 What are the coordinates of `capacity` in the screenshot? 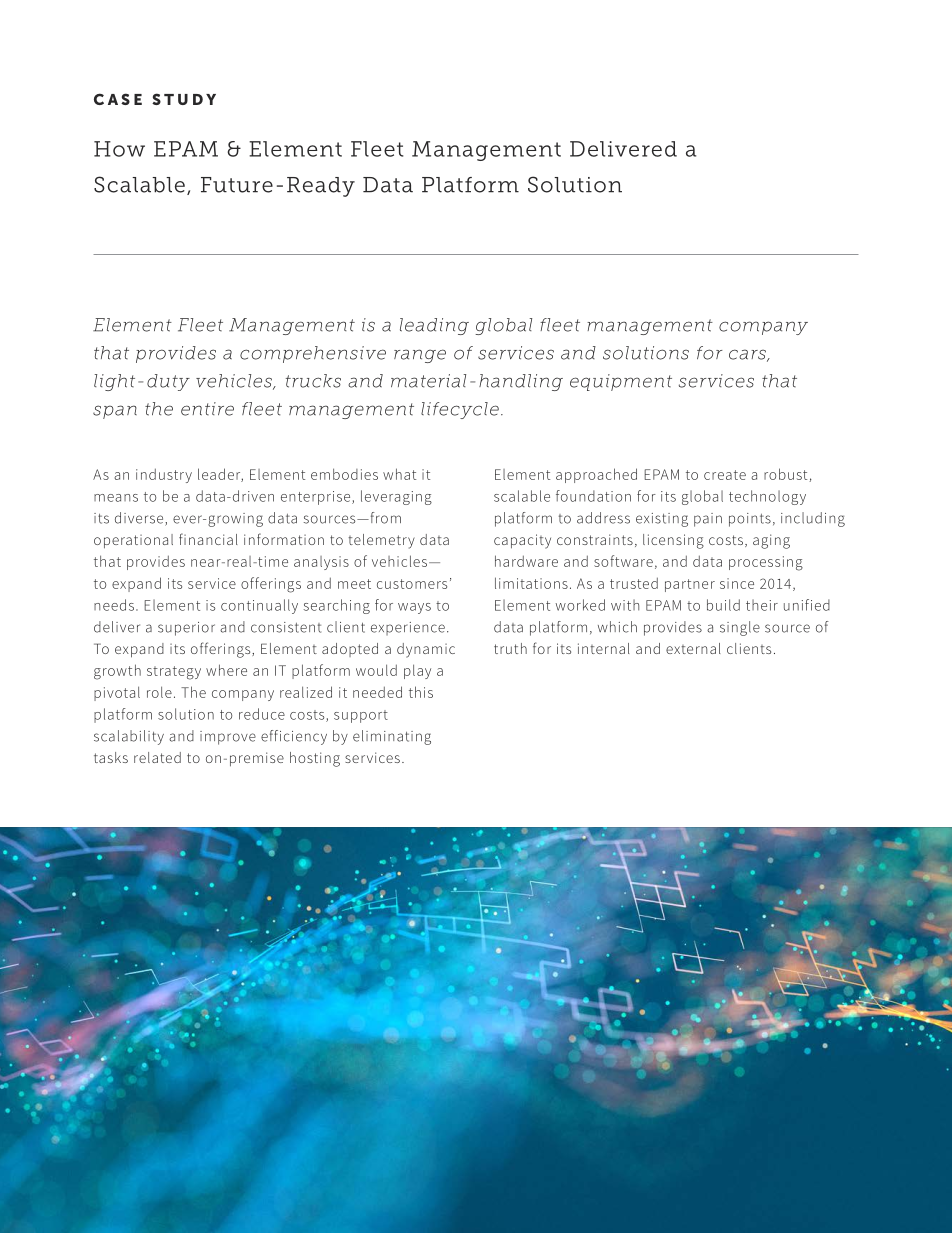 It's located at (522, 541).
